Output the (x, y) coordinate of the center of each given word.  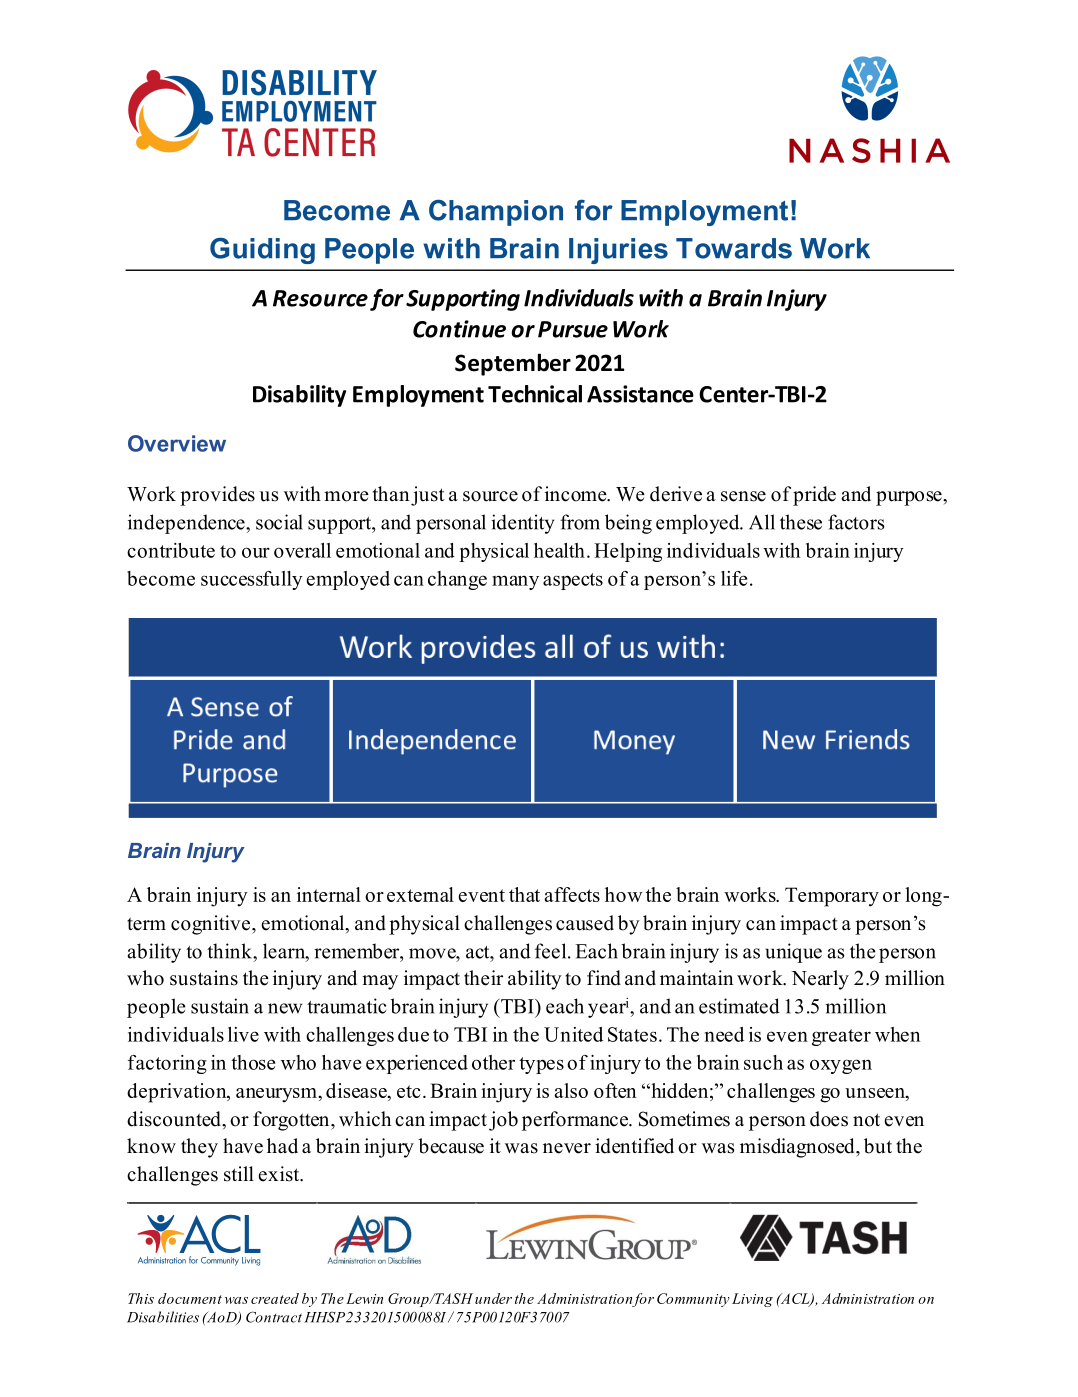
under (493, 1298)
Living (752, 1300)
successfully (252, 580)
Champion (496, 212)
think (230, 951)
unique (793, 953)
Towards (734, 248)
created (275, 1298)
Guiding (262, 250)
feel (552, 951)
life (734, 578)
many (515, 582)
